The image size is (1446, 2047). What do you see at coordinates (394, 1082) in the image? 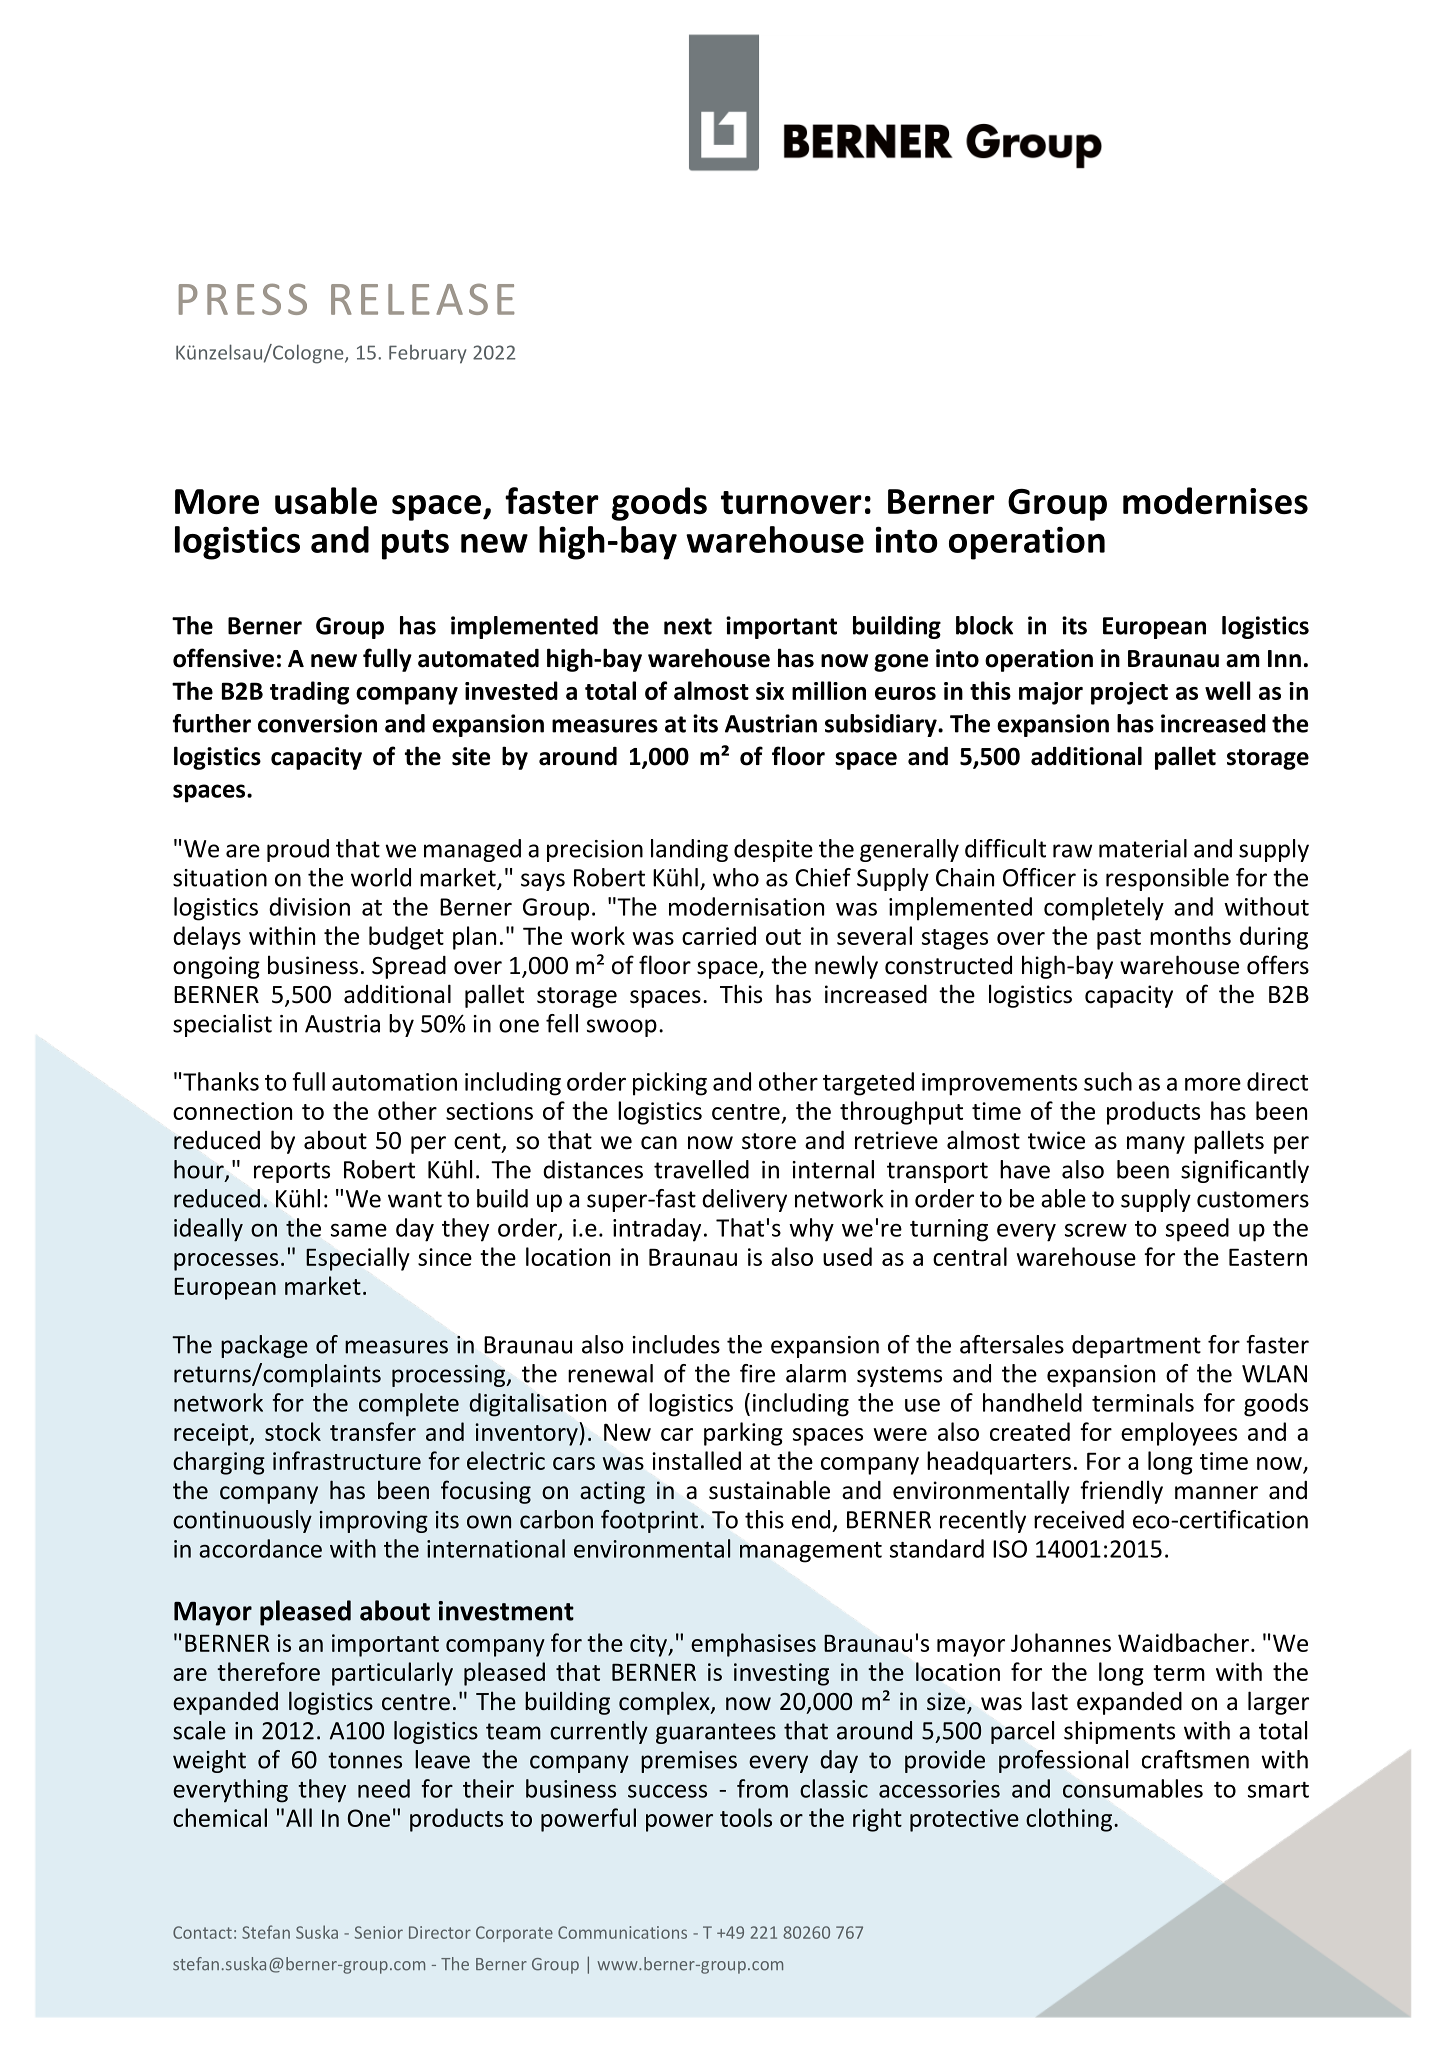
I see `automation` at bounding box center [394, 1082].
